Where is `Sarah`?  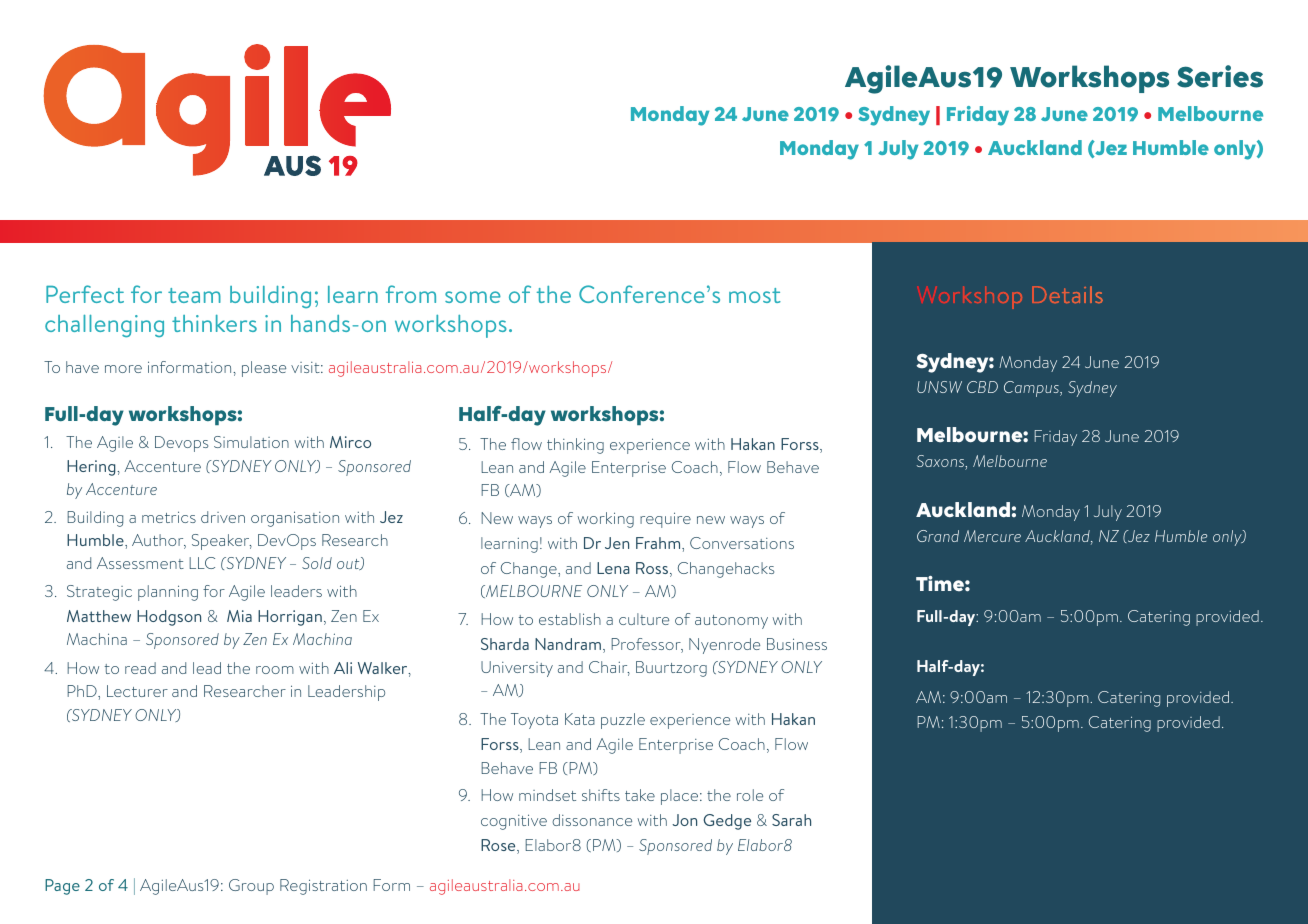
Sarah is located at coordinates (791, 820).
